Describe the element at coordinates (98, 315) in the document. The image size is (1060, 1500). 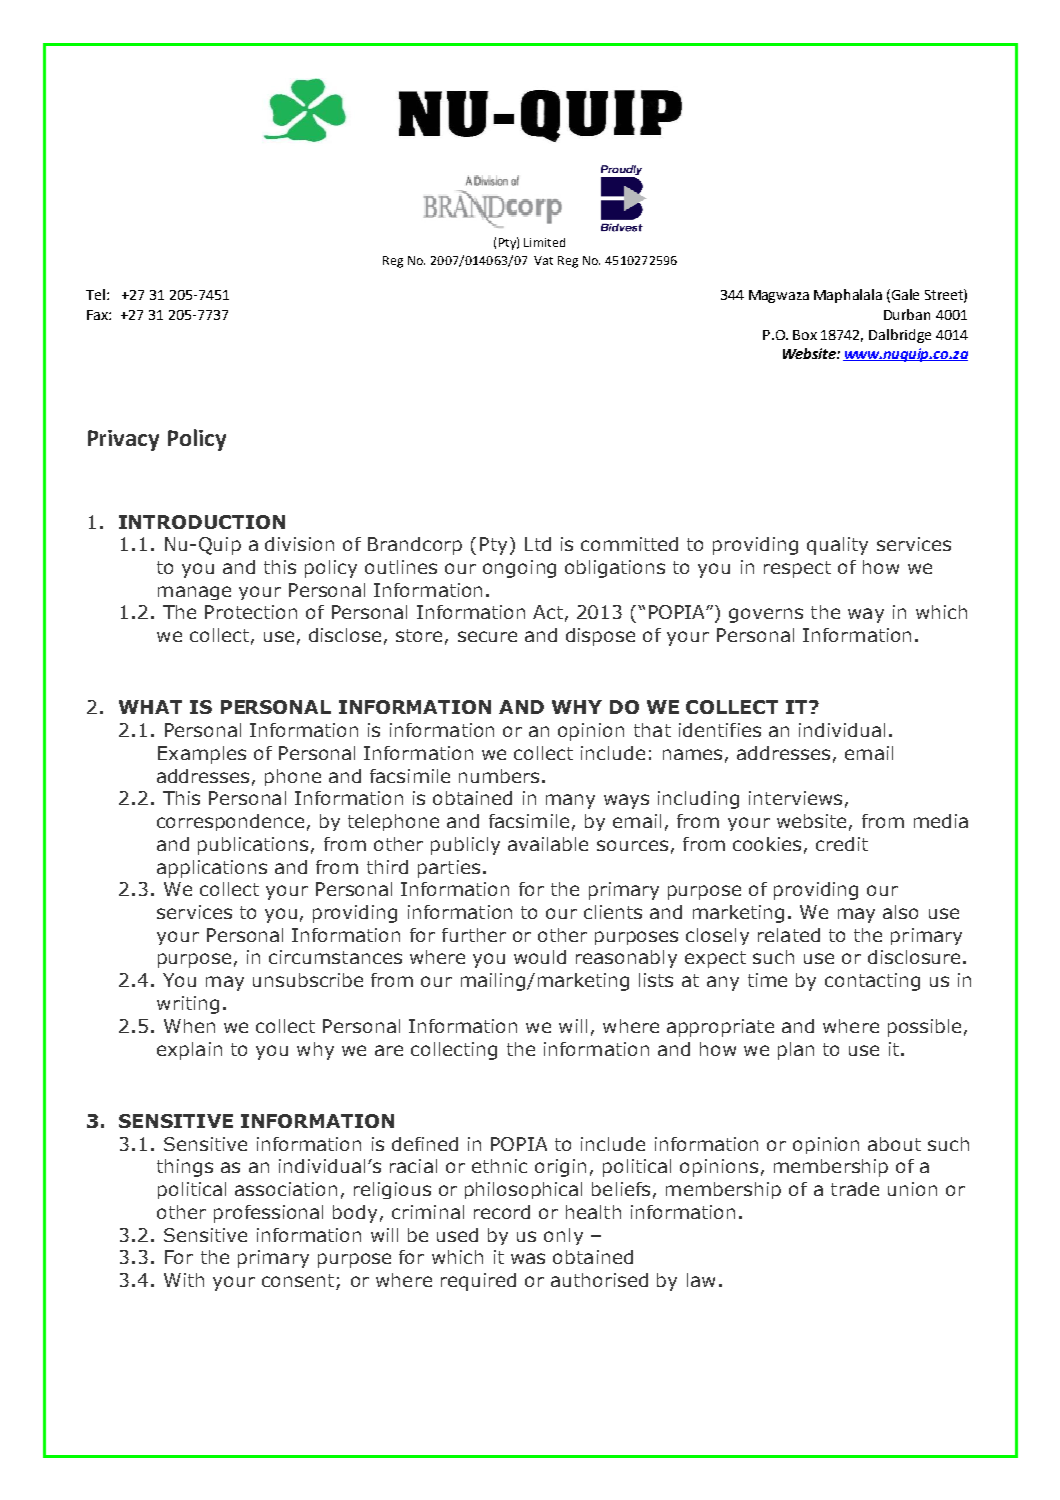
I see `Fax` at that location.
